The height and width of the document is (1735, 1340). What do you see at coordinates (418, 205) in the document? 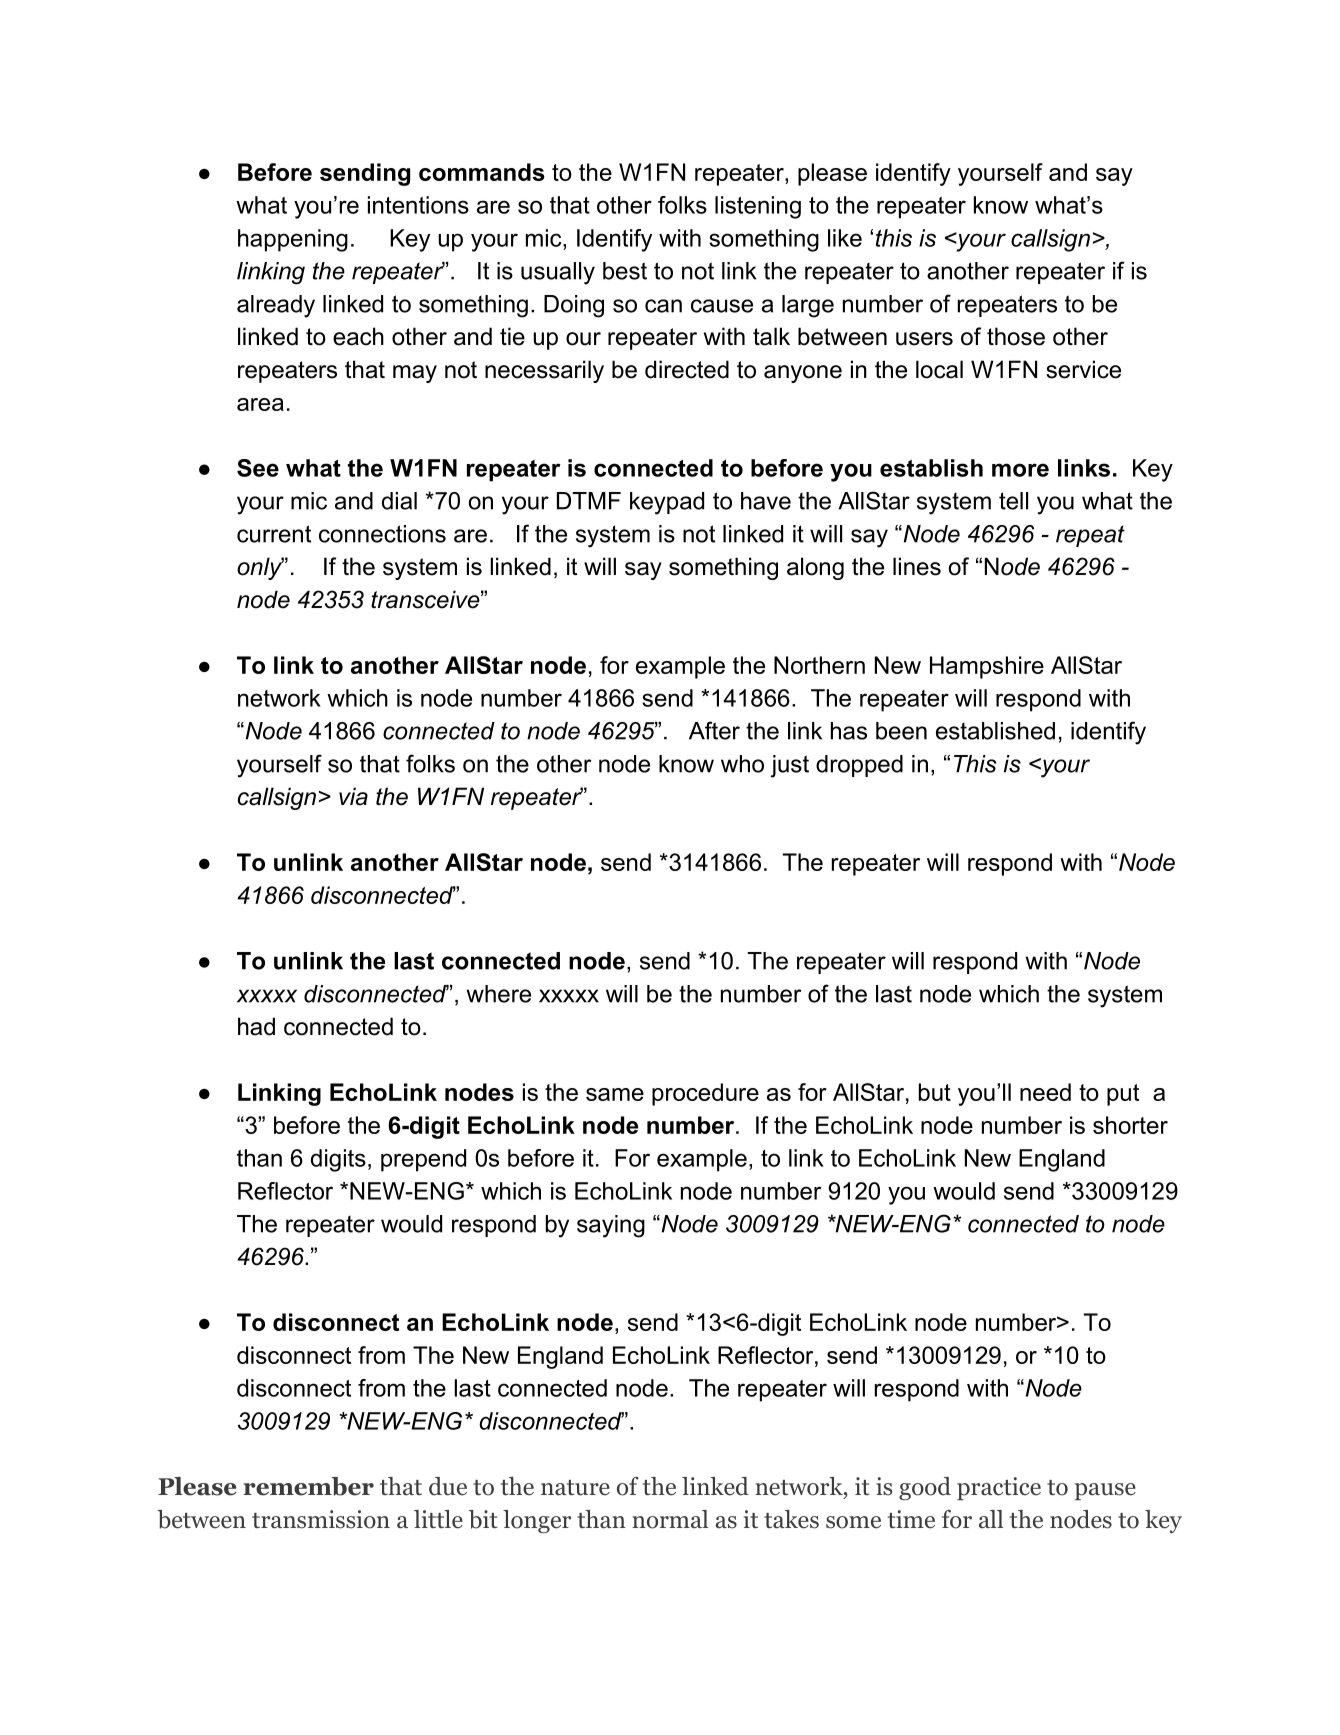
I see `intentions` at bounding box center [418, 205].
